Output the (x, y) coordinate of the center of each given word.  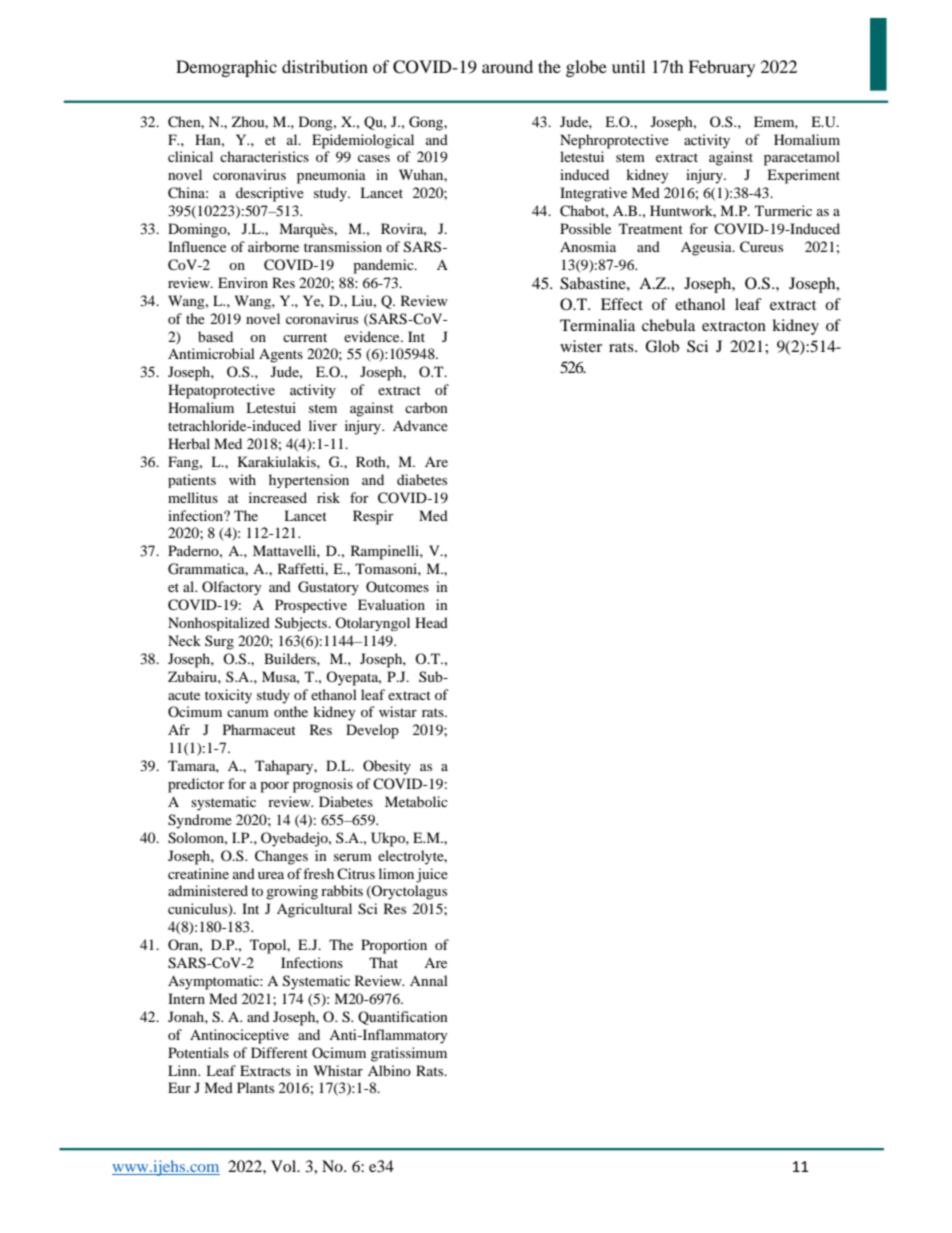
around (507, 66)
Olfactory (232, 588)
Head (431, 622)
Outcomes (397, 586)
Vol (285, 1166)
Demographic (226, 68)
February (721, 68)
